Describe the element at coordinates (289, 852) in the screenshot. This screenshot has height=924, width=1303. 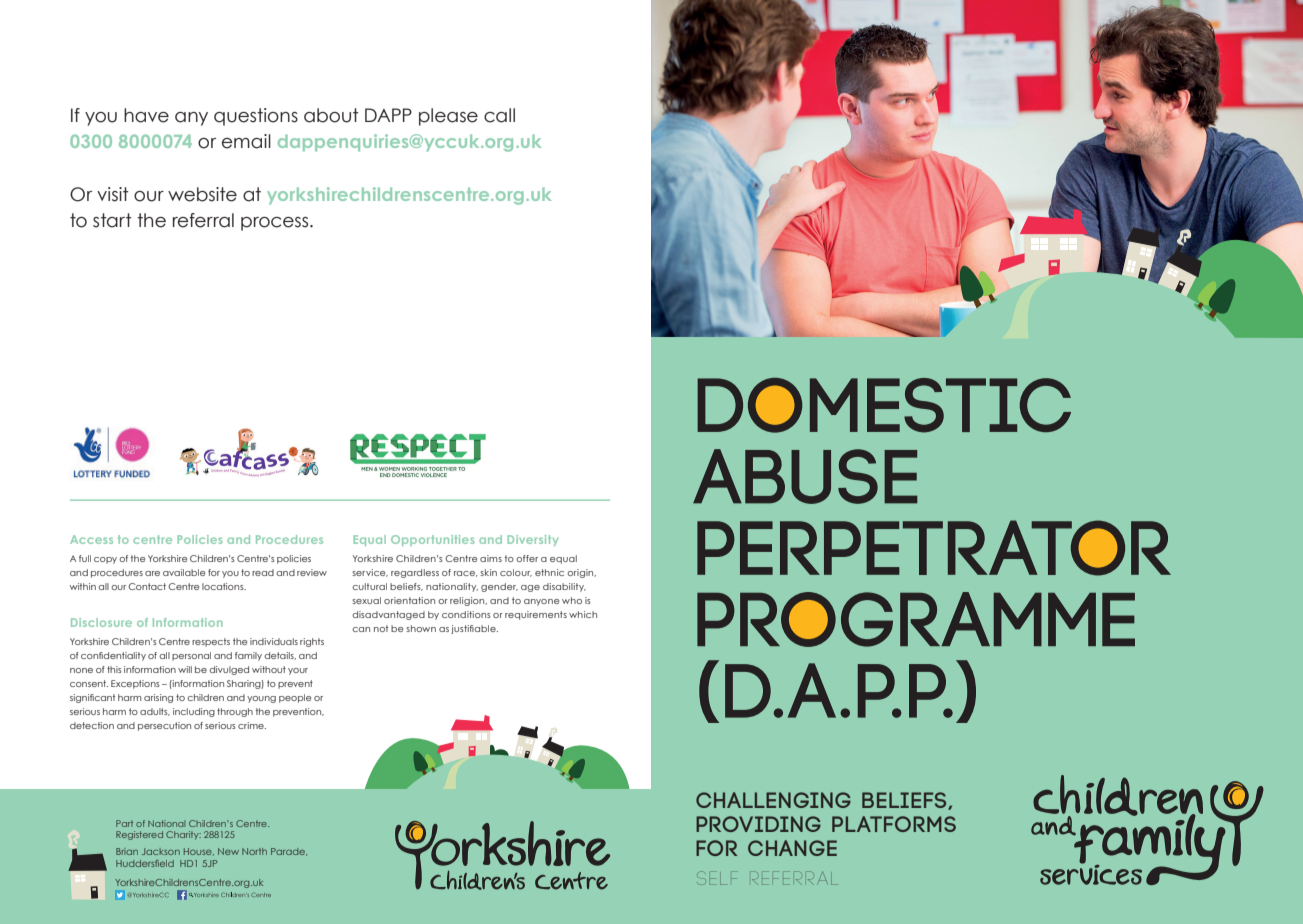
I see `Parade` at that location.
